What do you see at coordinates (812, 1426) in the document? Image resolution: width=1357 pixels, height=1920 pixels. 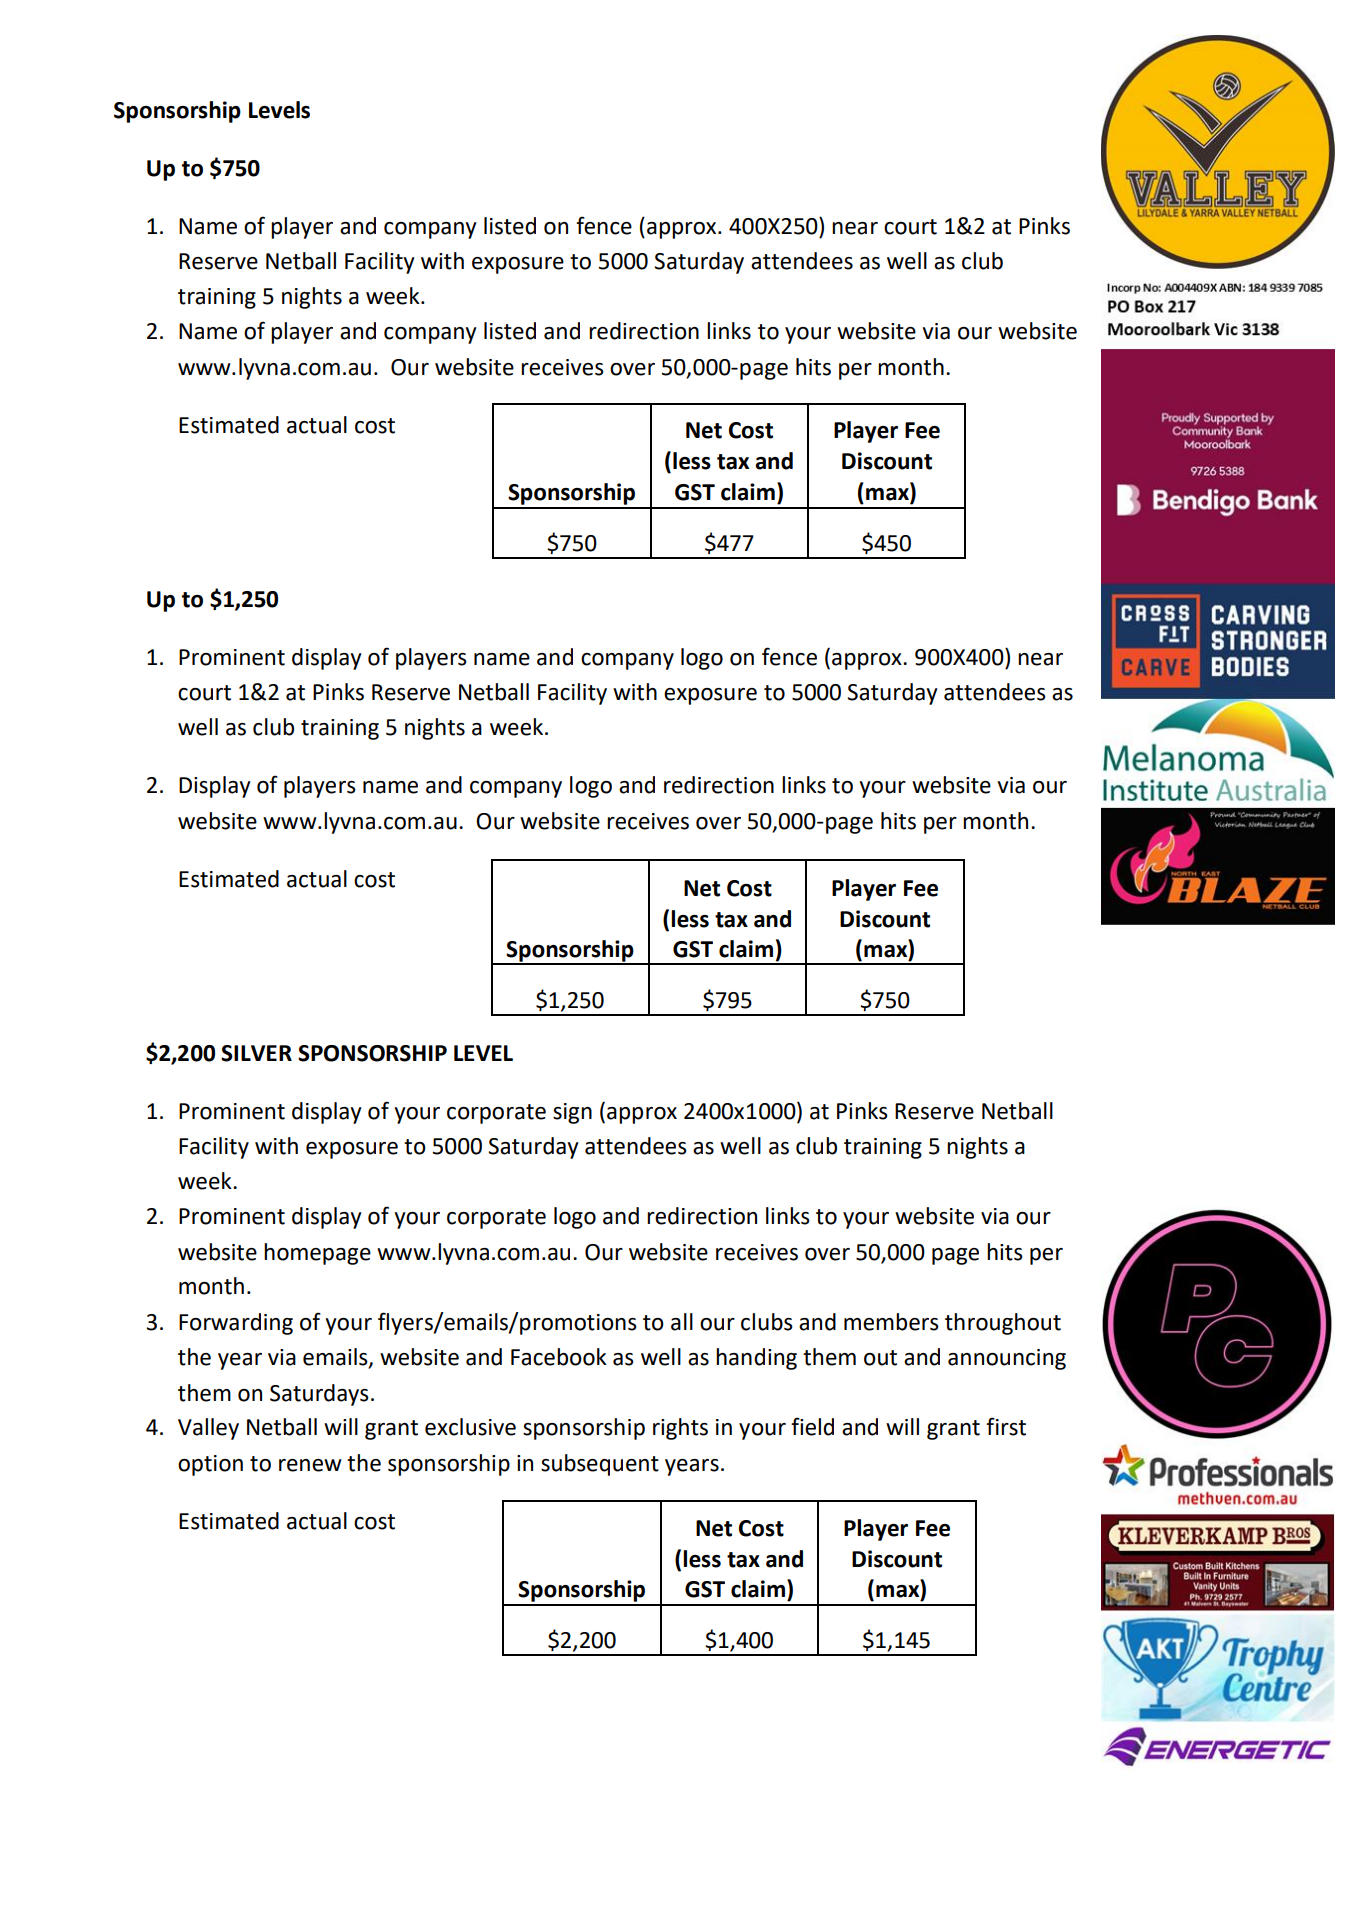 I see `field` at bounding box center [812, 1426].
